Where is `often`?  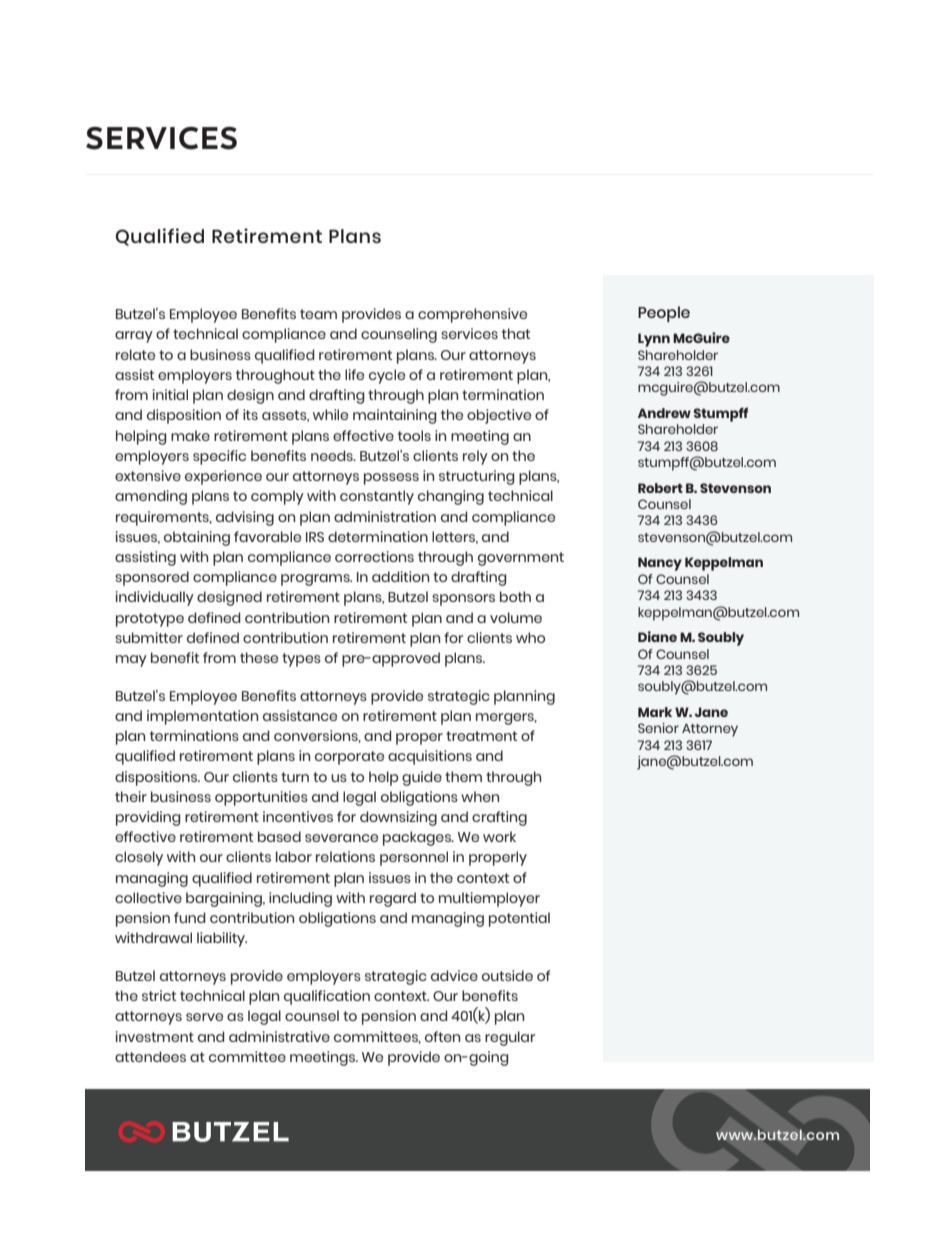 often is located at coordinates (442, 1036).
